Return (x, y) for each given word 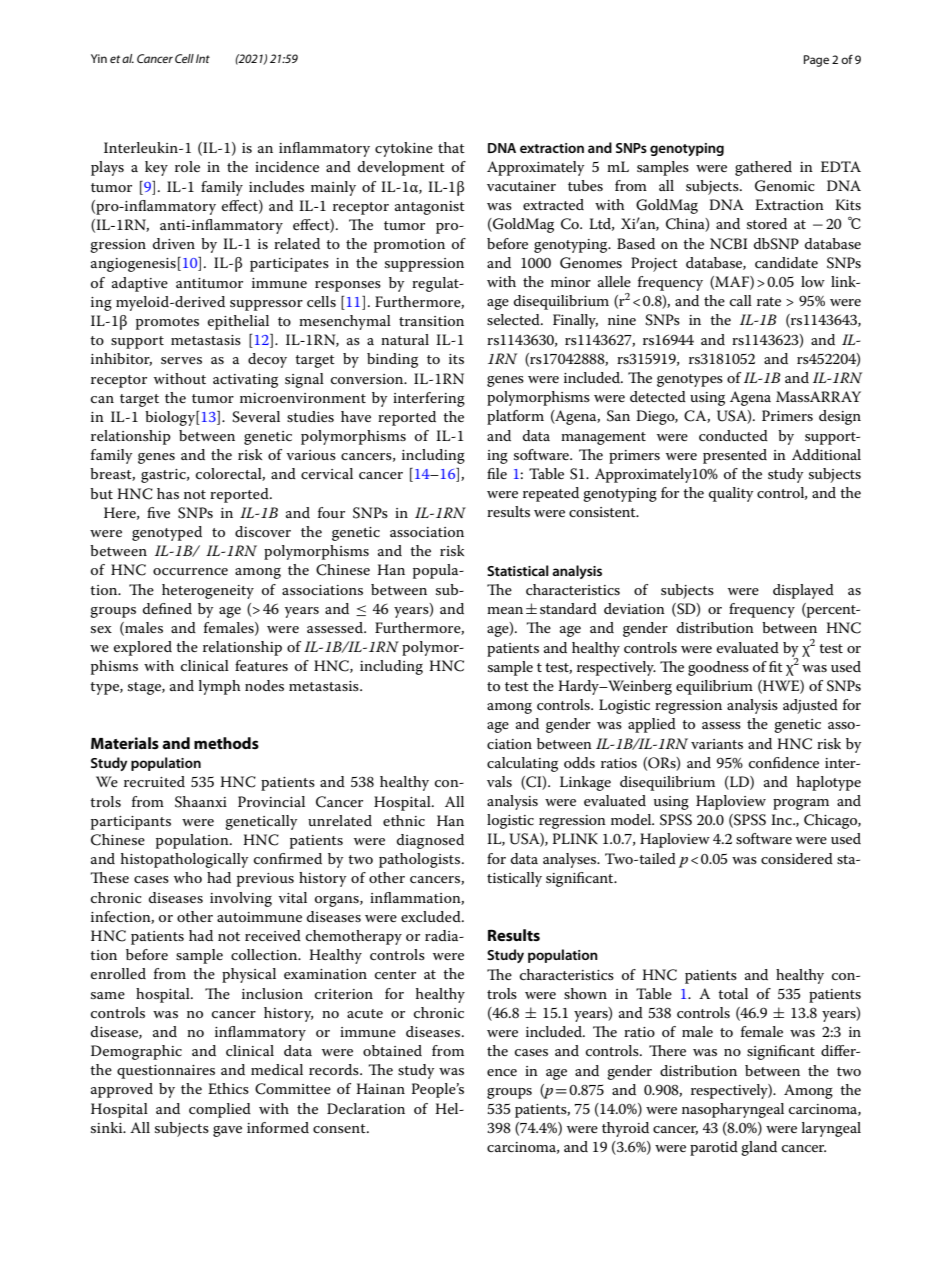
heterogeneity (208, 591)
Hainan (380, 1088)
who (188, 877)
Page (816, 61)
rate (769, 301)
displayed (803, 591)
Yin (99, 58)
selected (514, 319)
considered (797, 858)
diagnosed (430, 841)
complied (220, 1110)
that (451, 147)
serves (181, 360)
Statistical (518, 570)
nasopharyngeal (733, 1110)
